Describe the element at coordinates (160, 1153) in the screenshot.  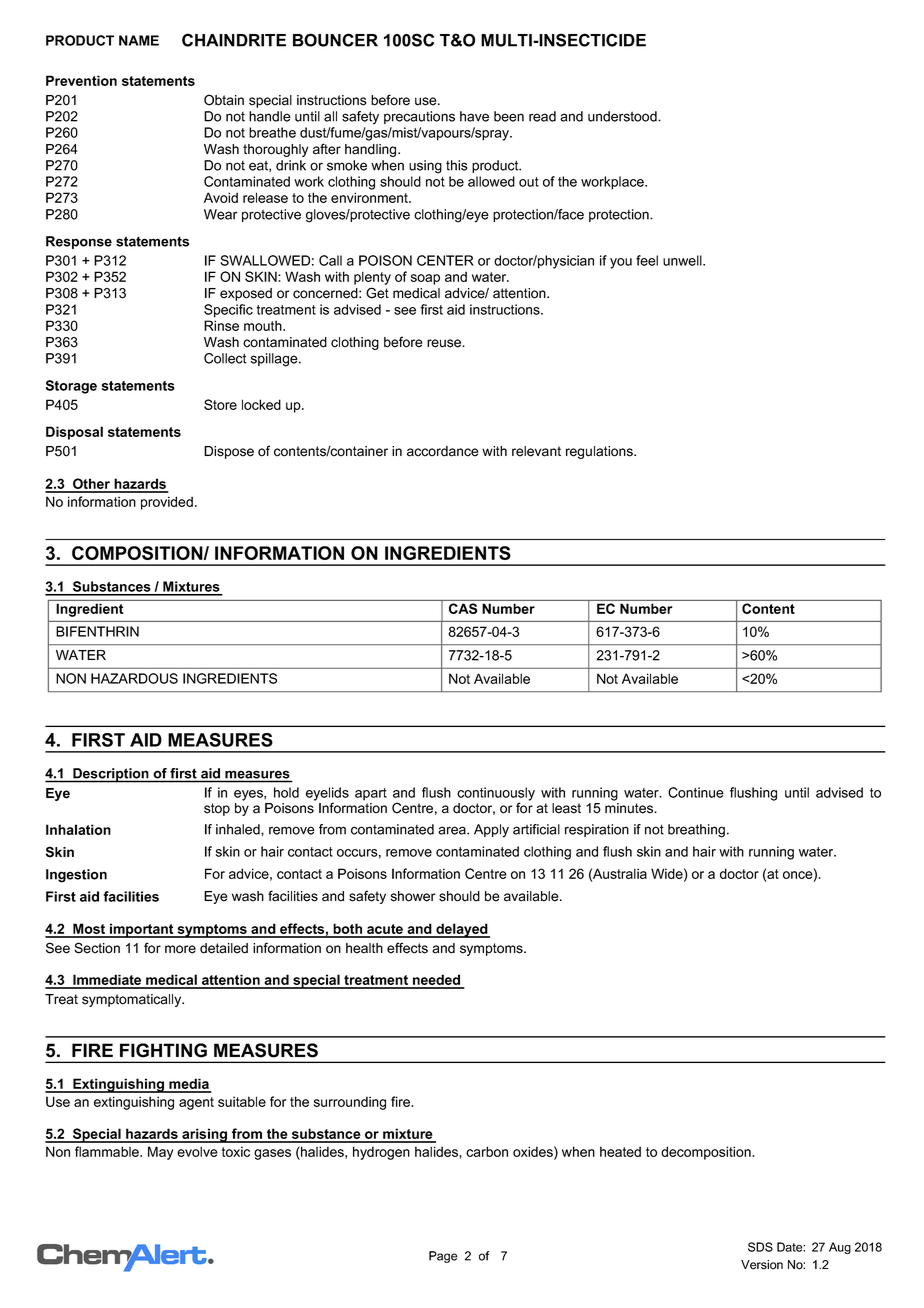
I see `May` at that location.
